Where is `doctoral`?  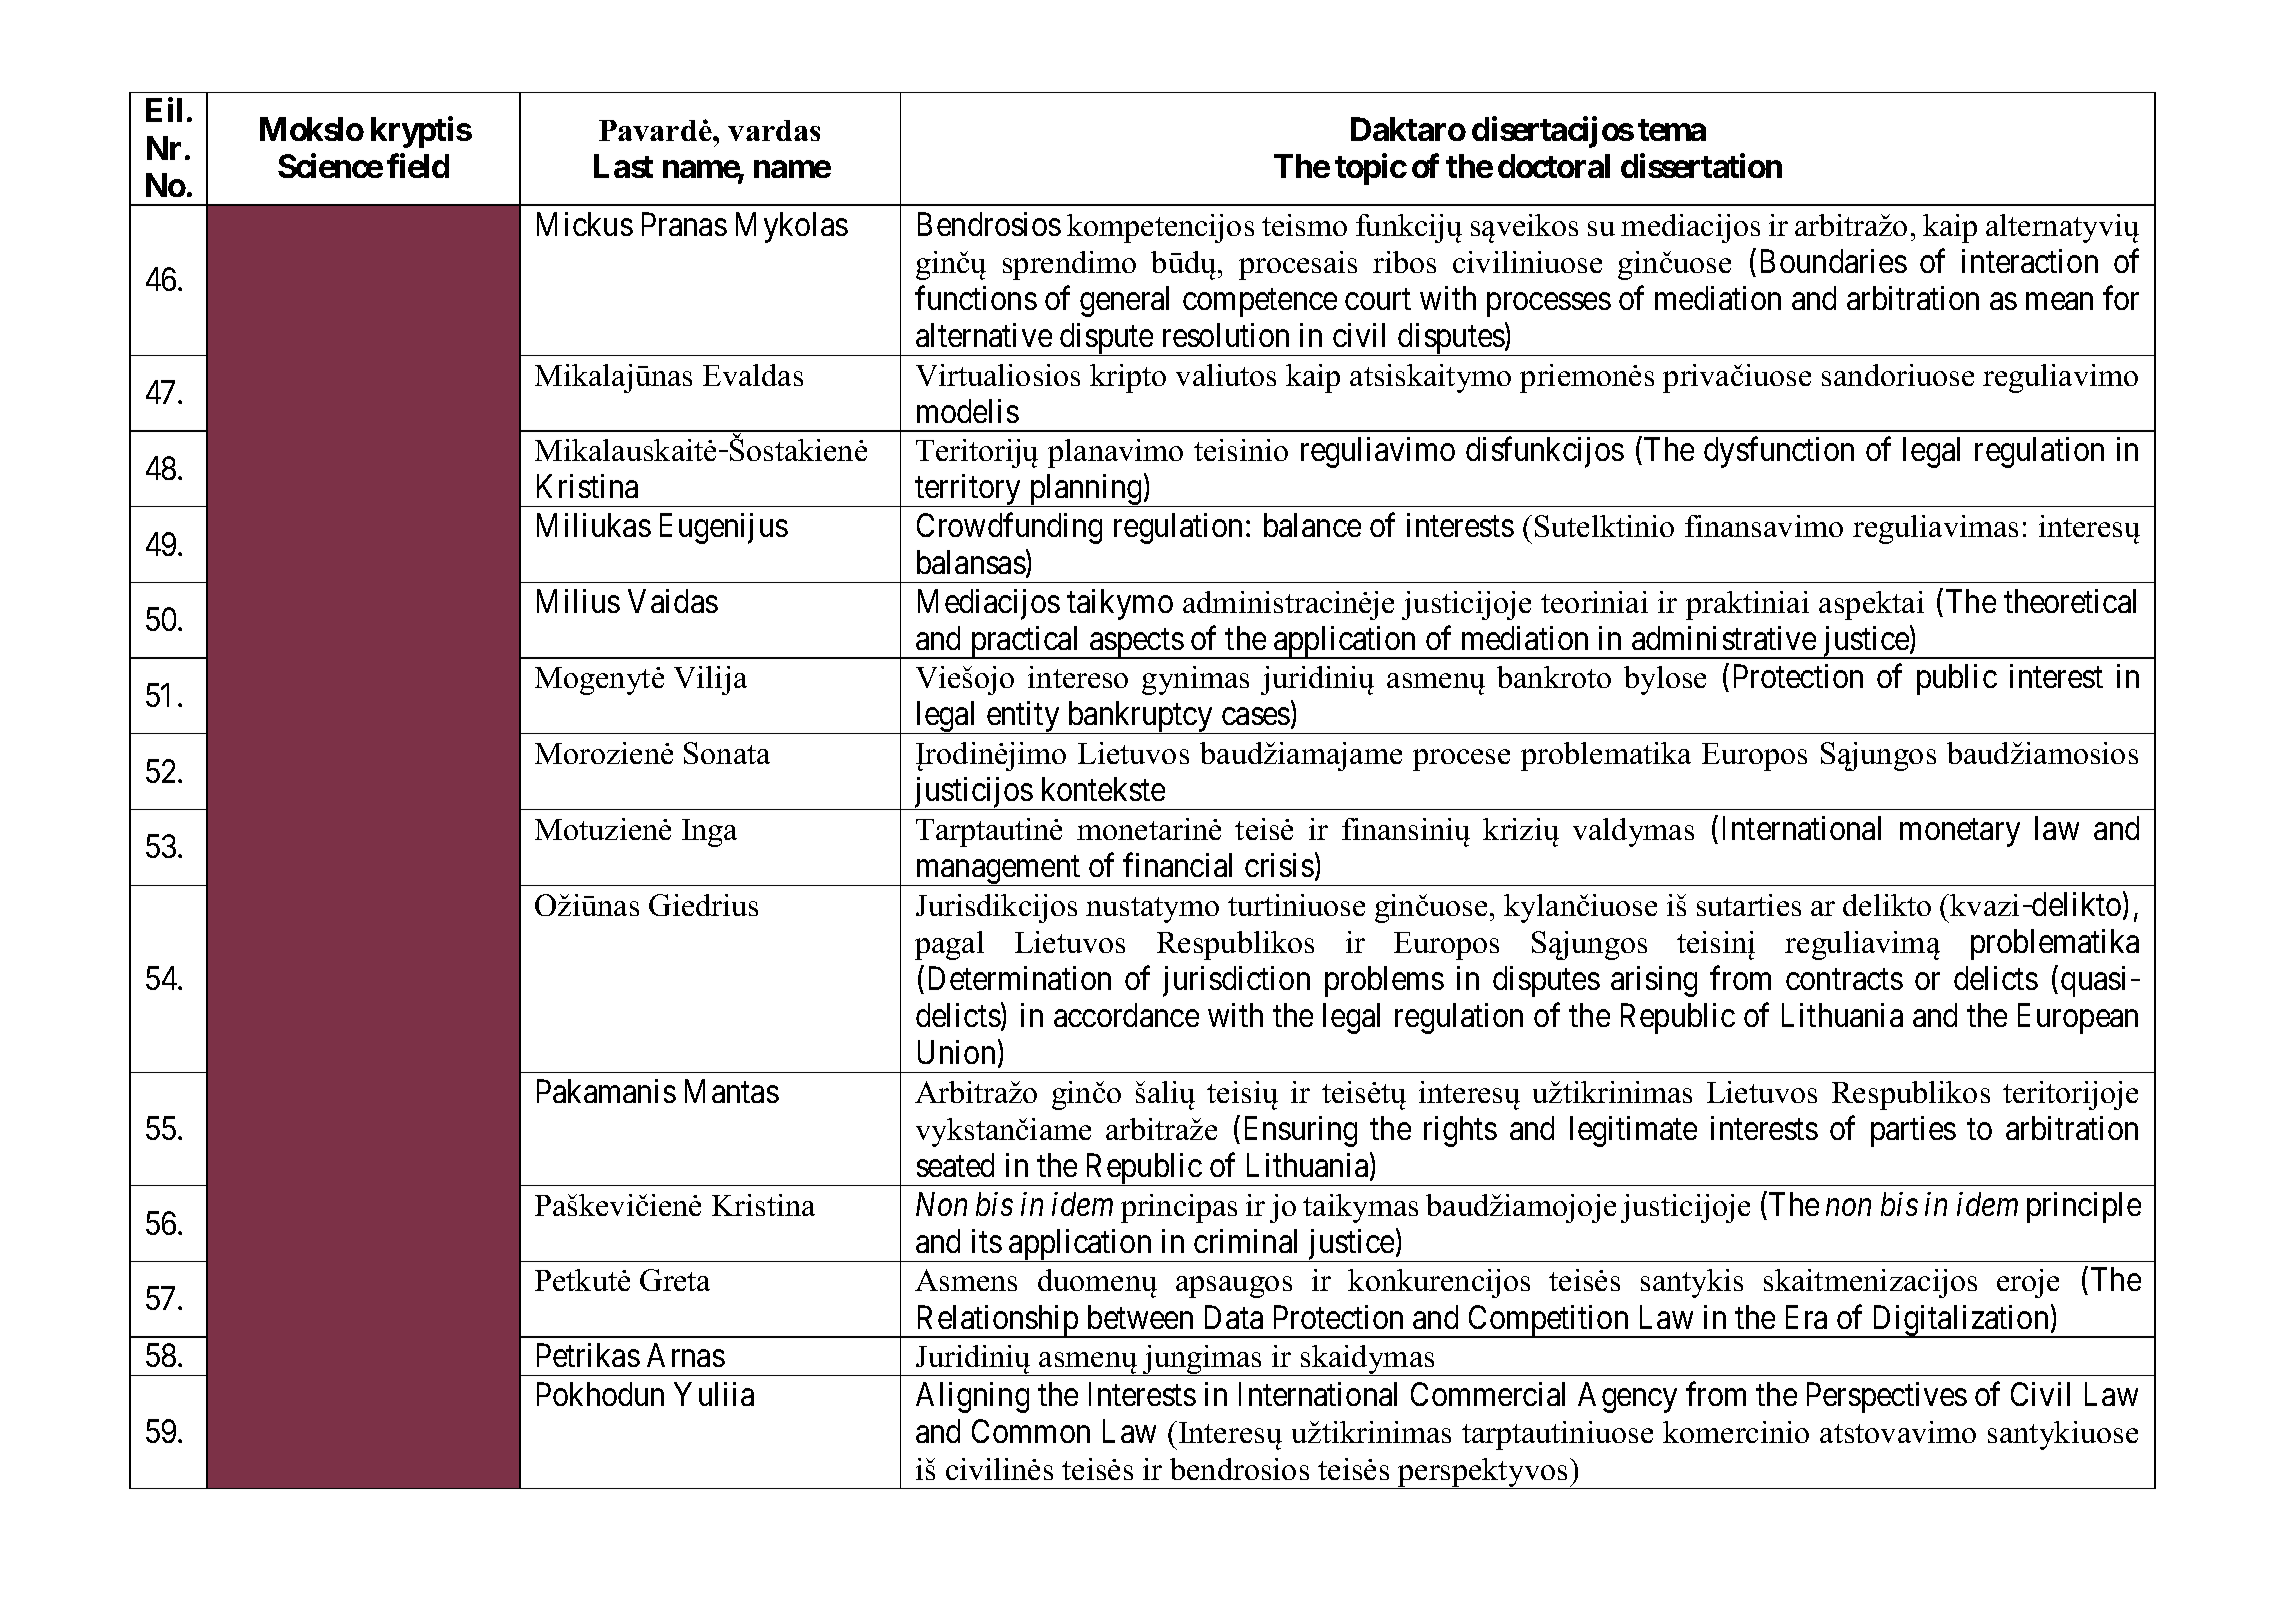
doctoral is located at coordinates (1554, 166).
